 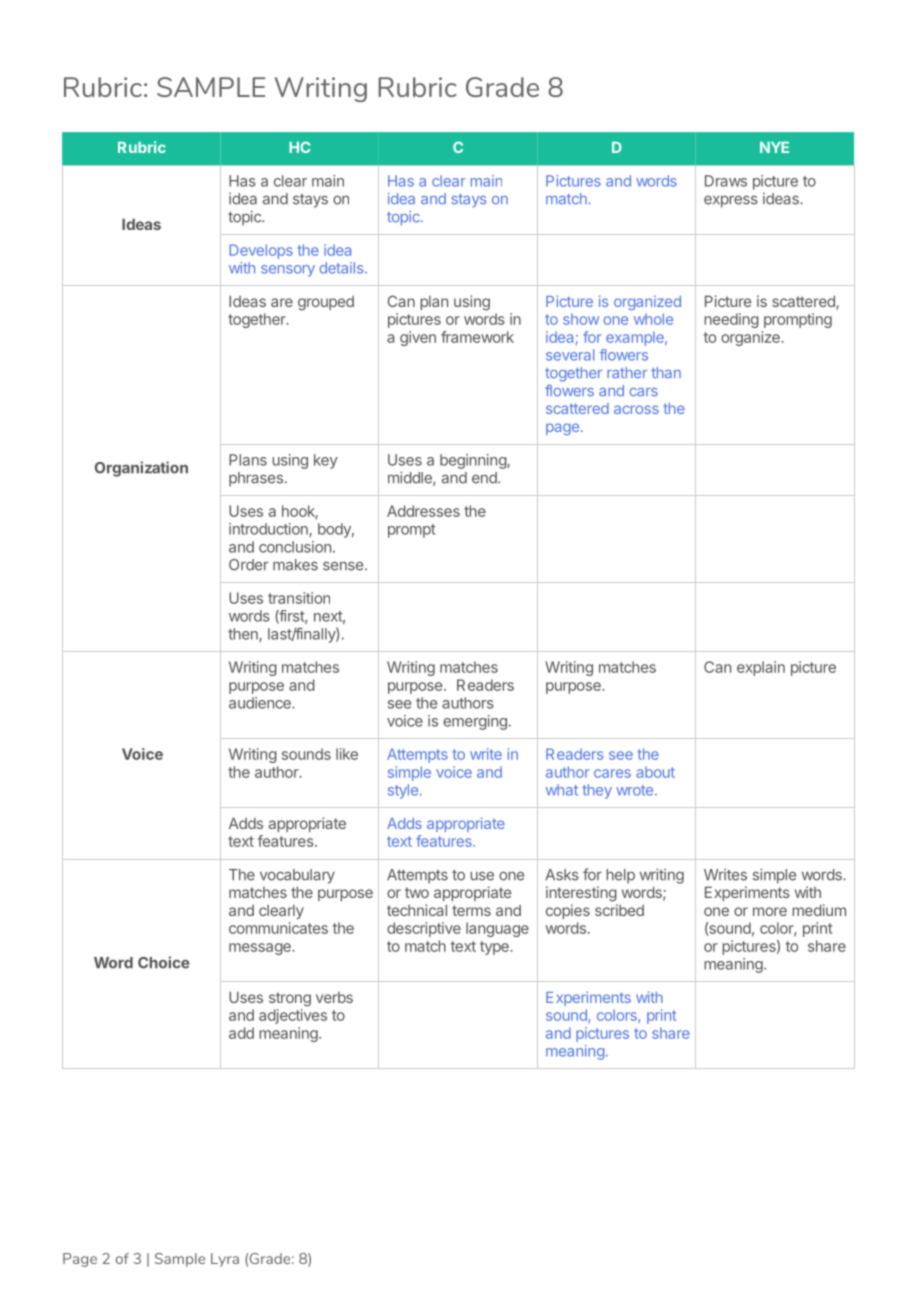 I want to click on Develops, so click(x=261, y=251).
